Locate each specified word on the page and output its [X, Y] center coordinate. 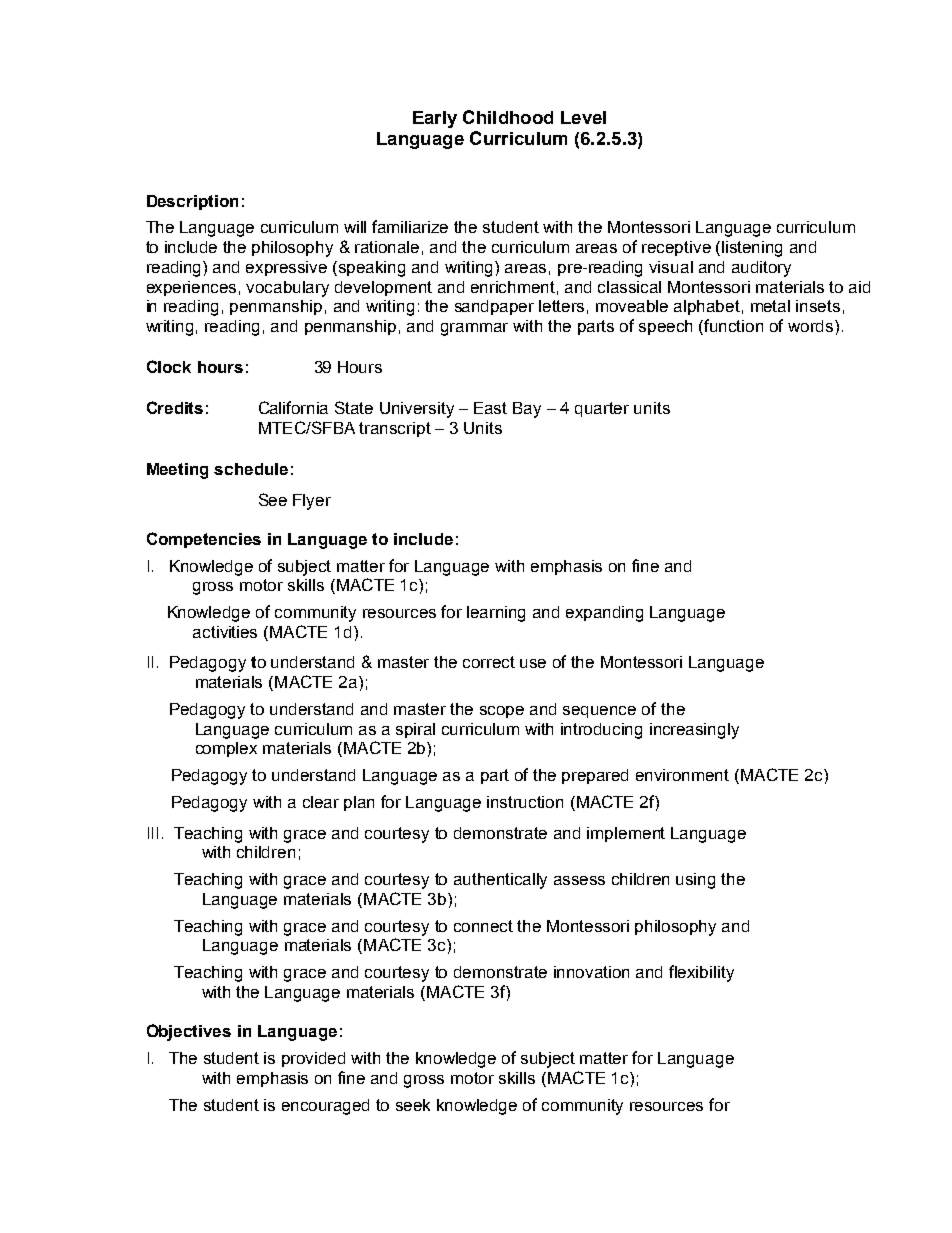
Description [192, 202]
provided [313, 1059]
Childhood [508, 117]
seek [413, 1105]
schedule [251, 469]
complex [226, 749]
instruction [525, 802]
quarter [602, 409]
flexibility [701, 973]
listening [752, 249]
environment [682, 775]
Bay [527, 410]
